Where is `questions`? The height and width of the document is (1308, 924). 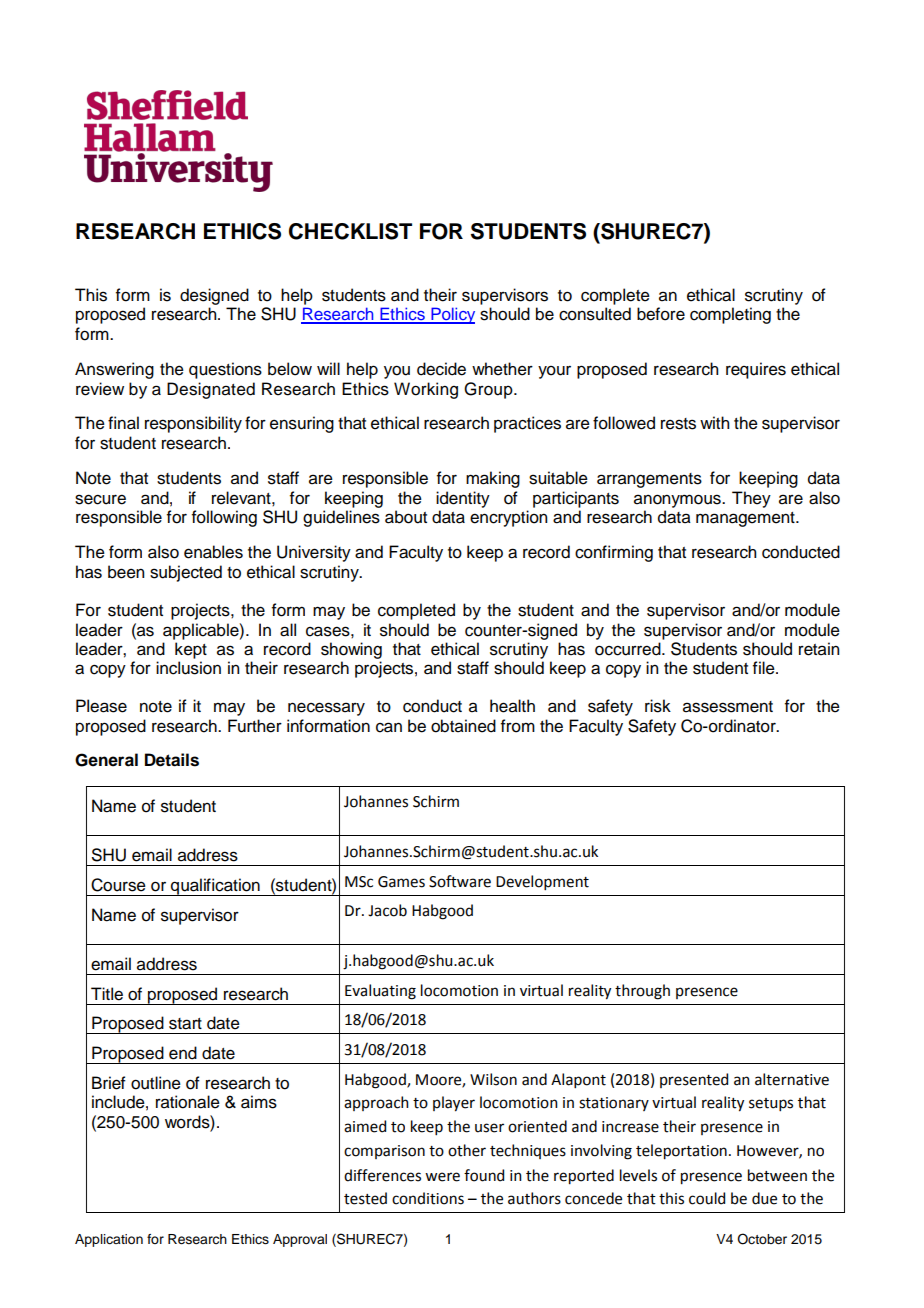
questions is located at coordinates (225, 370).
